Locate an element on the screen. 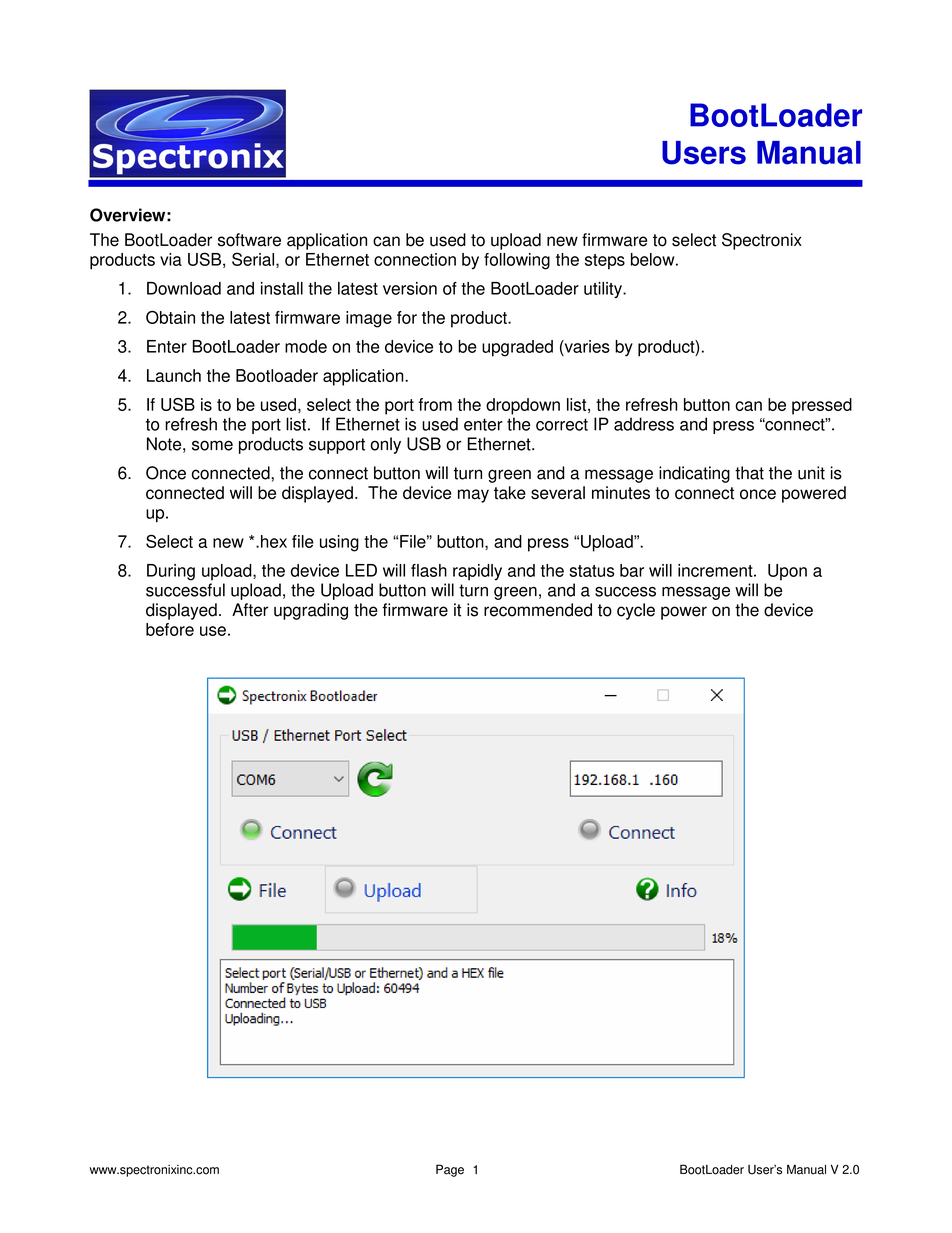  upgrading is located at coordinates (311, 611).
